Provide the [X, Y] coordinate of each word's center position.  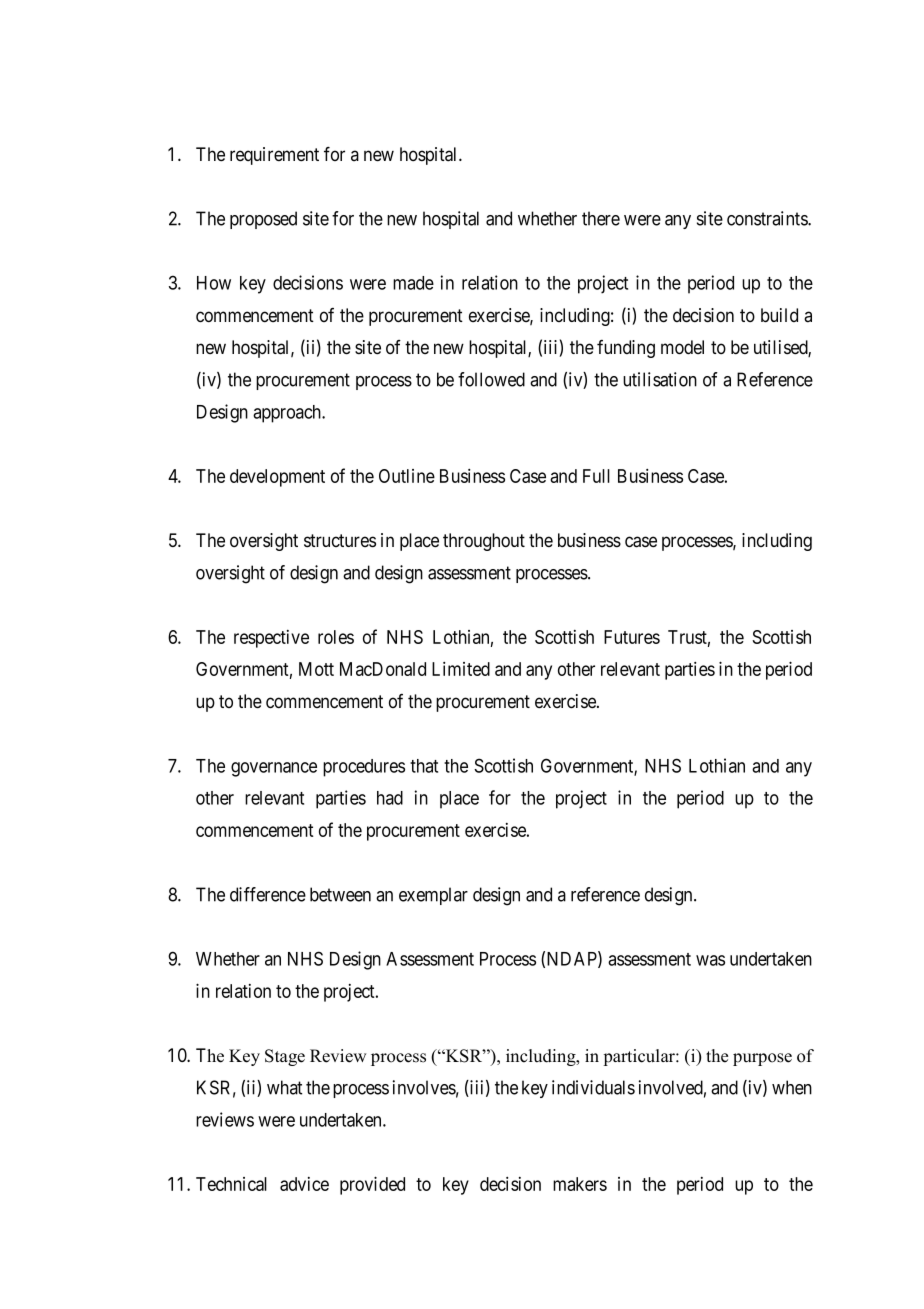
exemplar [433, 896]
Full [596, 476]
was [710, 960]
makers [580, 1184]
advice [304, 1184]
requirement [274, 156]
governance [274, 769]
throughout [484, 542]
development [277, 478]
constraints [768, 218]
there [601, 218]
